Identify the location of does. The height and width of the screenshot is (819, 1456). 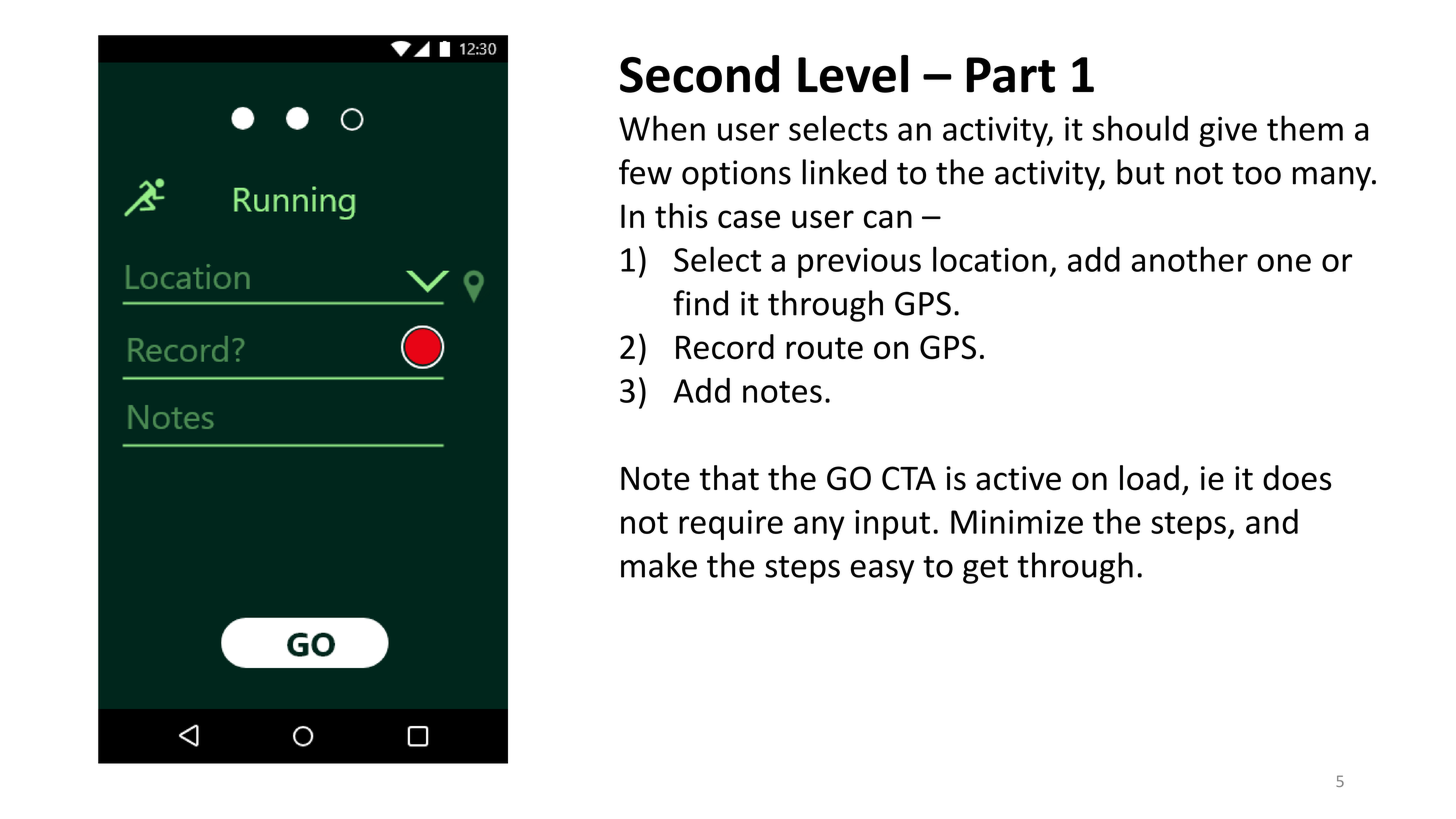
(1297, 478).
